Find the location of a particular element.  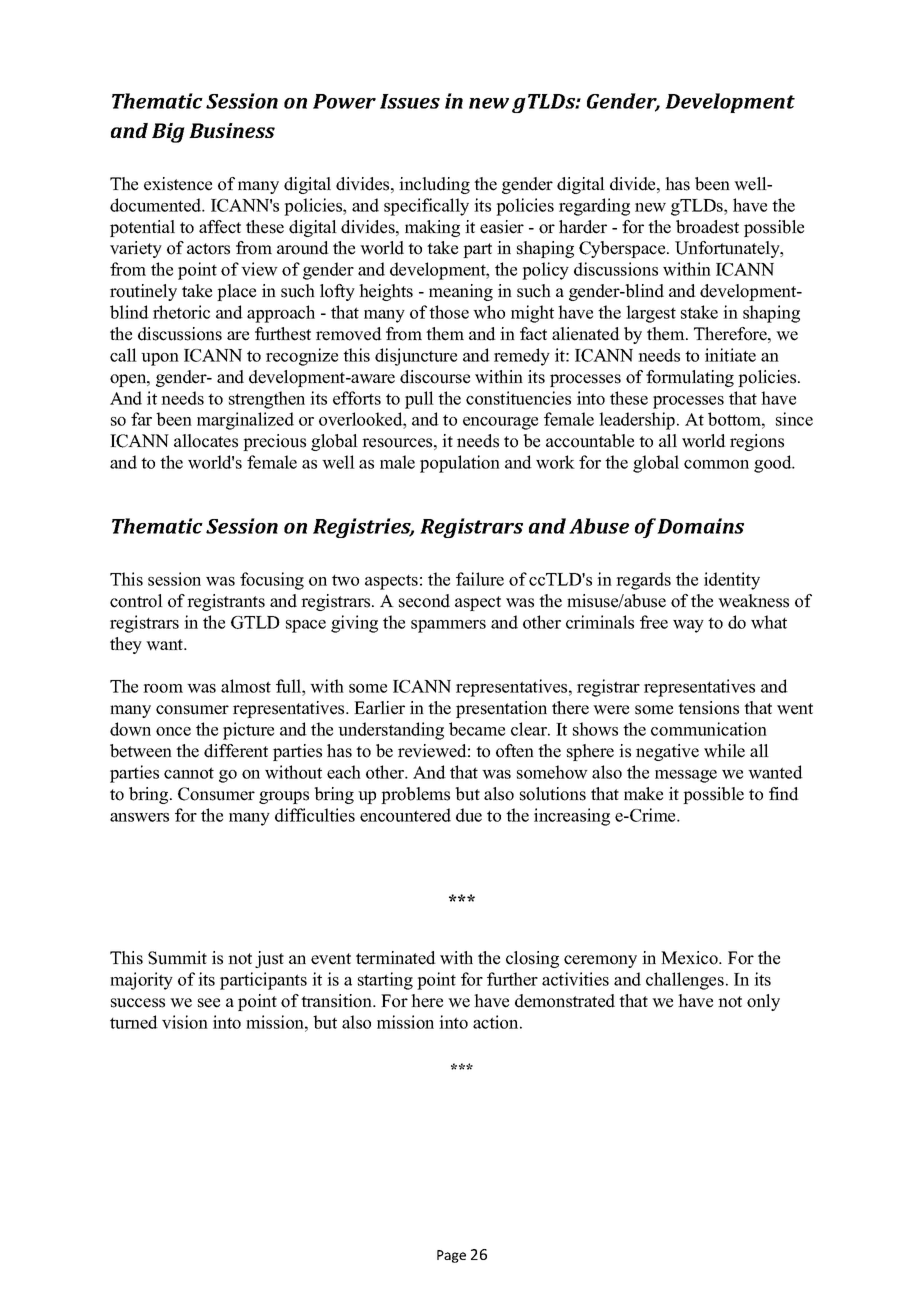

Business is located at coordinates (232, 130).
